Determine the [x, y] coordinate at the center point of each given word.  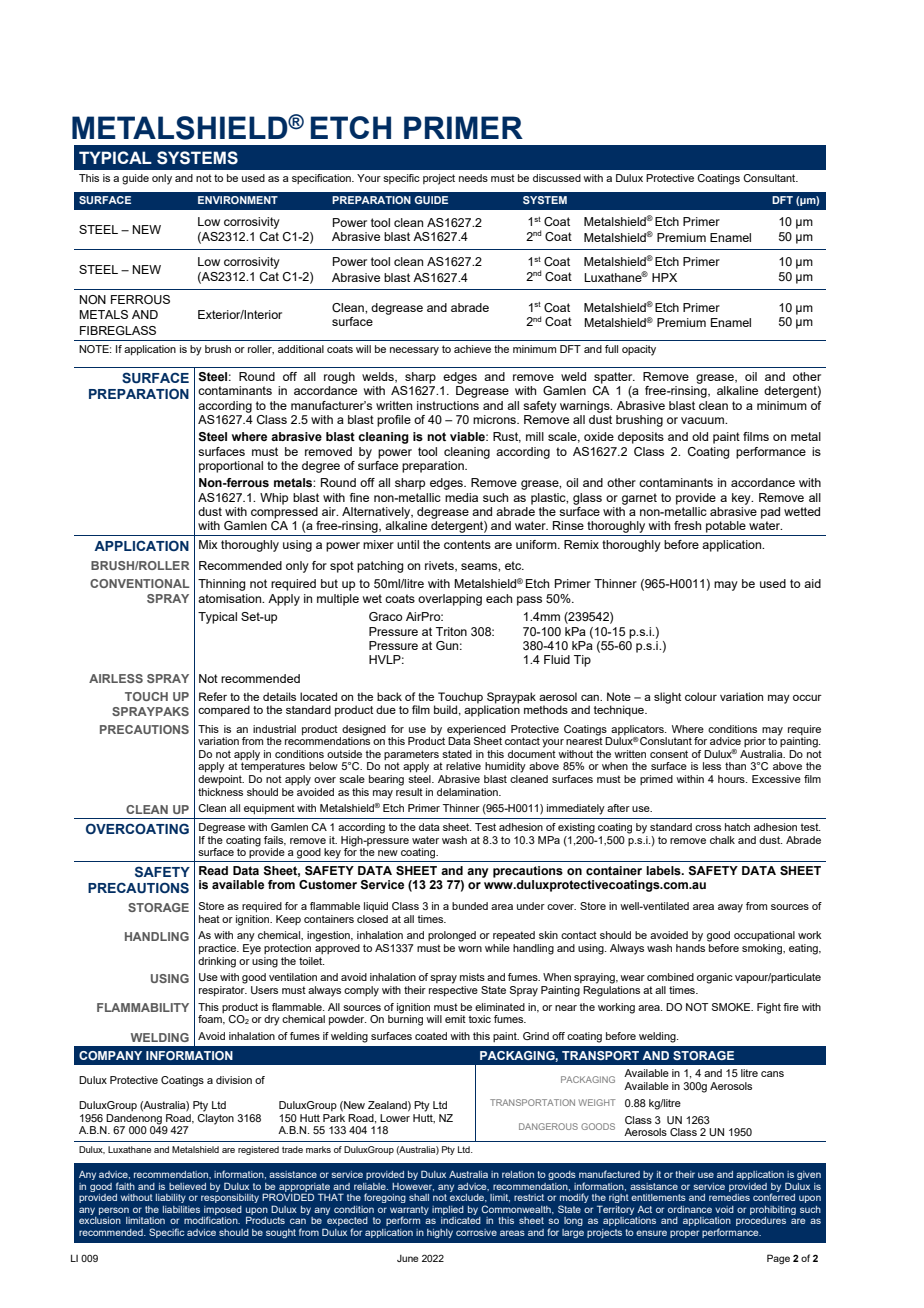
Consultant [770, 178]
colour [701, 696]
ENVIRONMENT [238, 200]
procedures [761, 1221]
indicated [461, 1220]
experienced [476, 731]
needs [473, 178]
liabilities [181, 1209]
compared [224, 711]
